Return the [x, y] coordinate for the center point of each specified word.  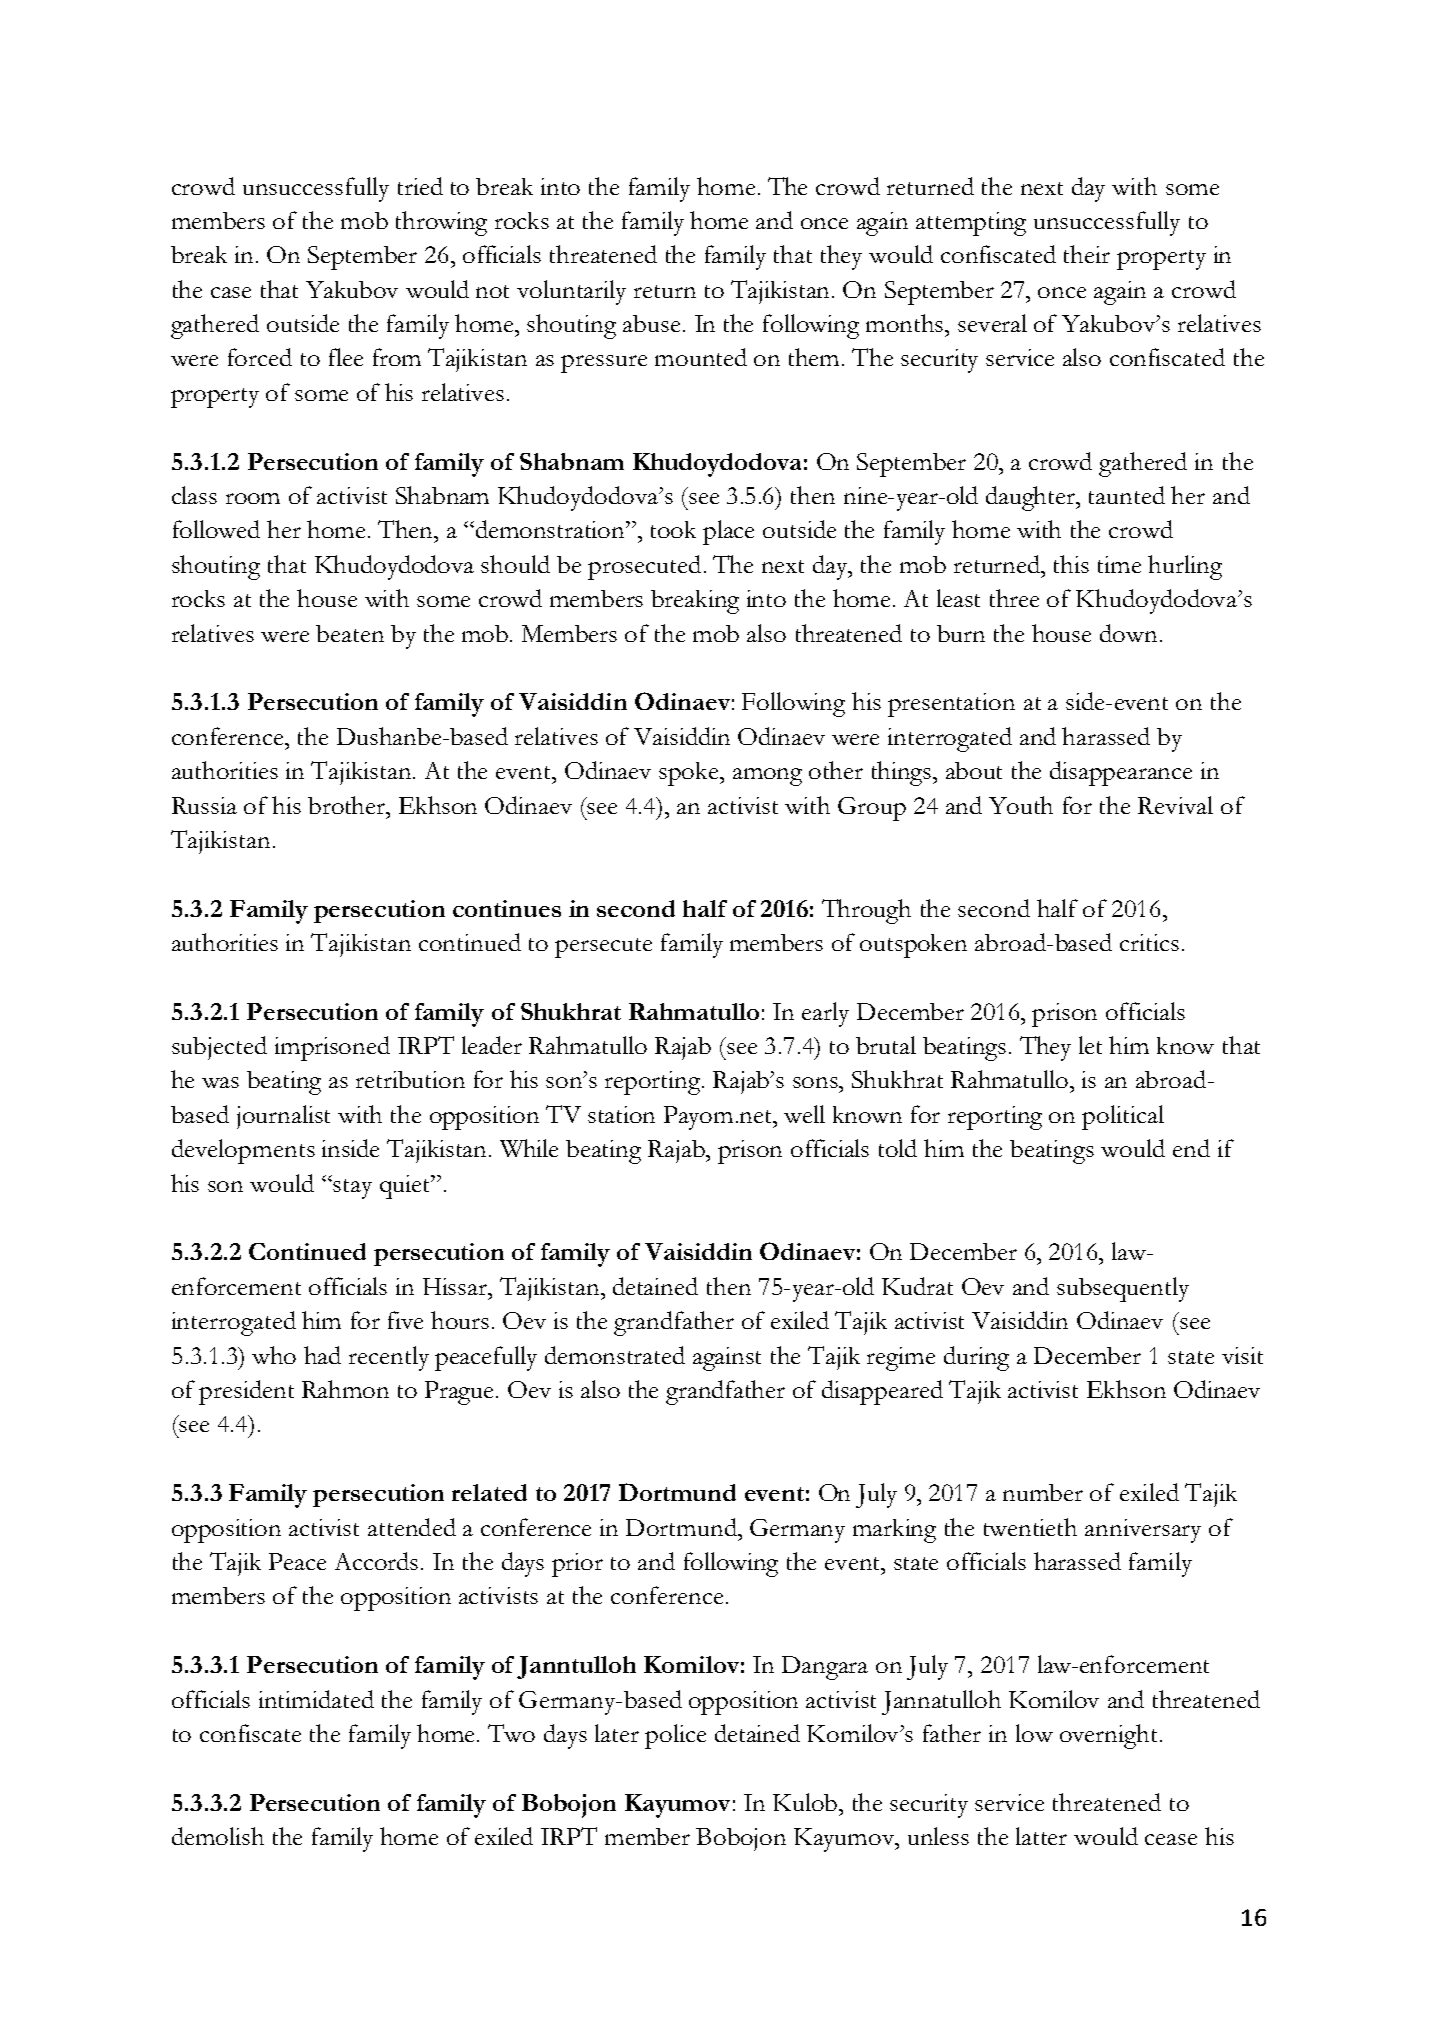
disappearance [1121, 773]
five [405, 1320]
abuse [651, 323]
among [767, 777]
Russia [204, 805]
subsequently [1123, 1289]
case [231, 292]
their [1087, 254]
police [675, 1736]
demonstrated [615, 1355]
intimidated [316, 1699]
